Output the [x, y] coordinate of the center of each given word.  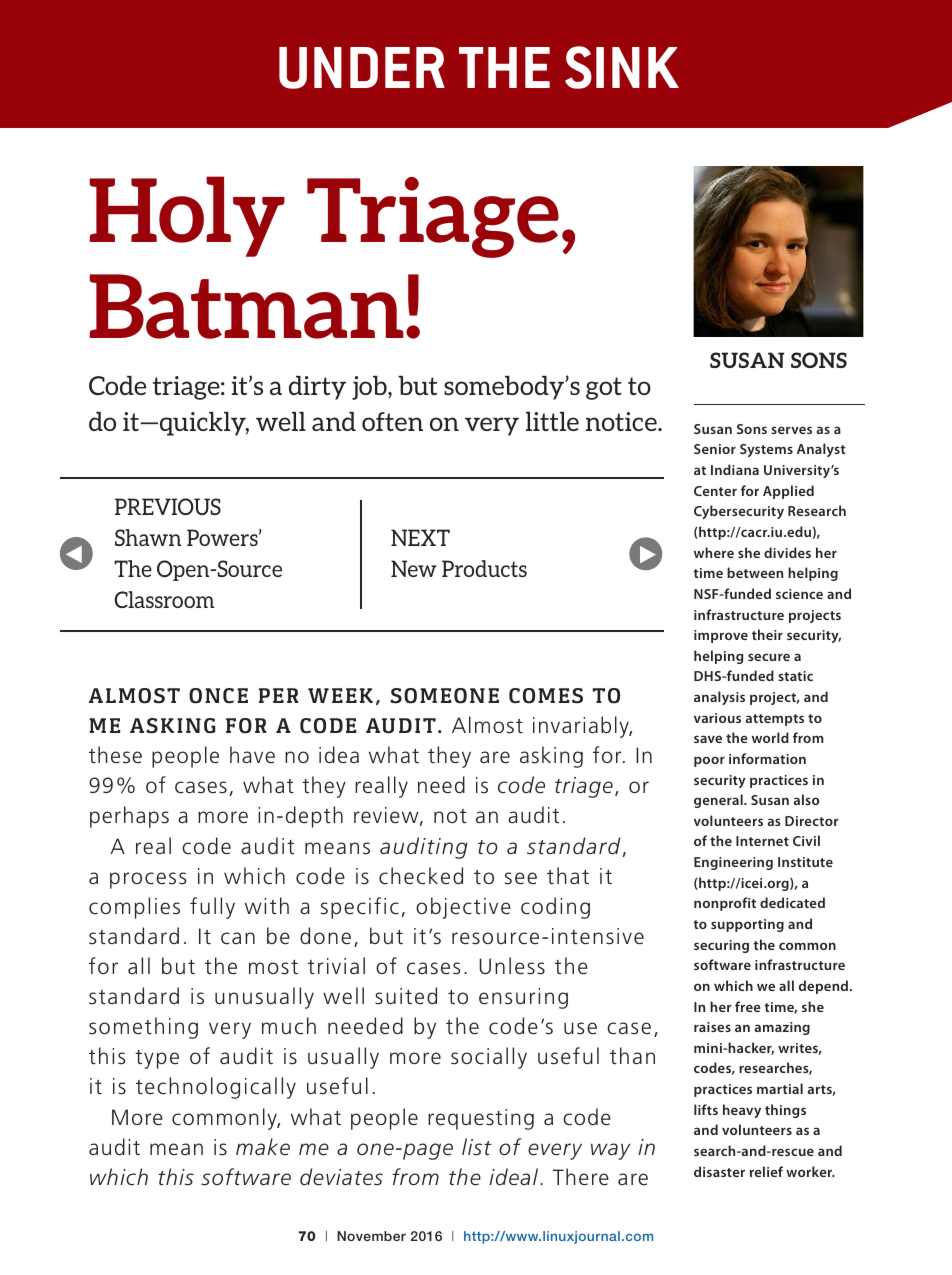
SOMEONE [444, 696]
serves [791, 430]
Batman [247, 306]
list [477, 1147]
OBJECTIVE [463, 908]
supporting [747, 925]
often [392, 421]
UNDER [362, 68]
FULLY [212, 908]
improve [721, 636]
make [263, 1147]
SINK [622, 67]
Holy [187, 216]
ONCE [218, 696]
